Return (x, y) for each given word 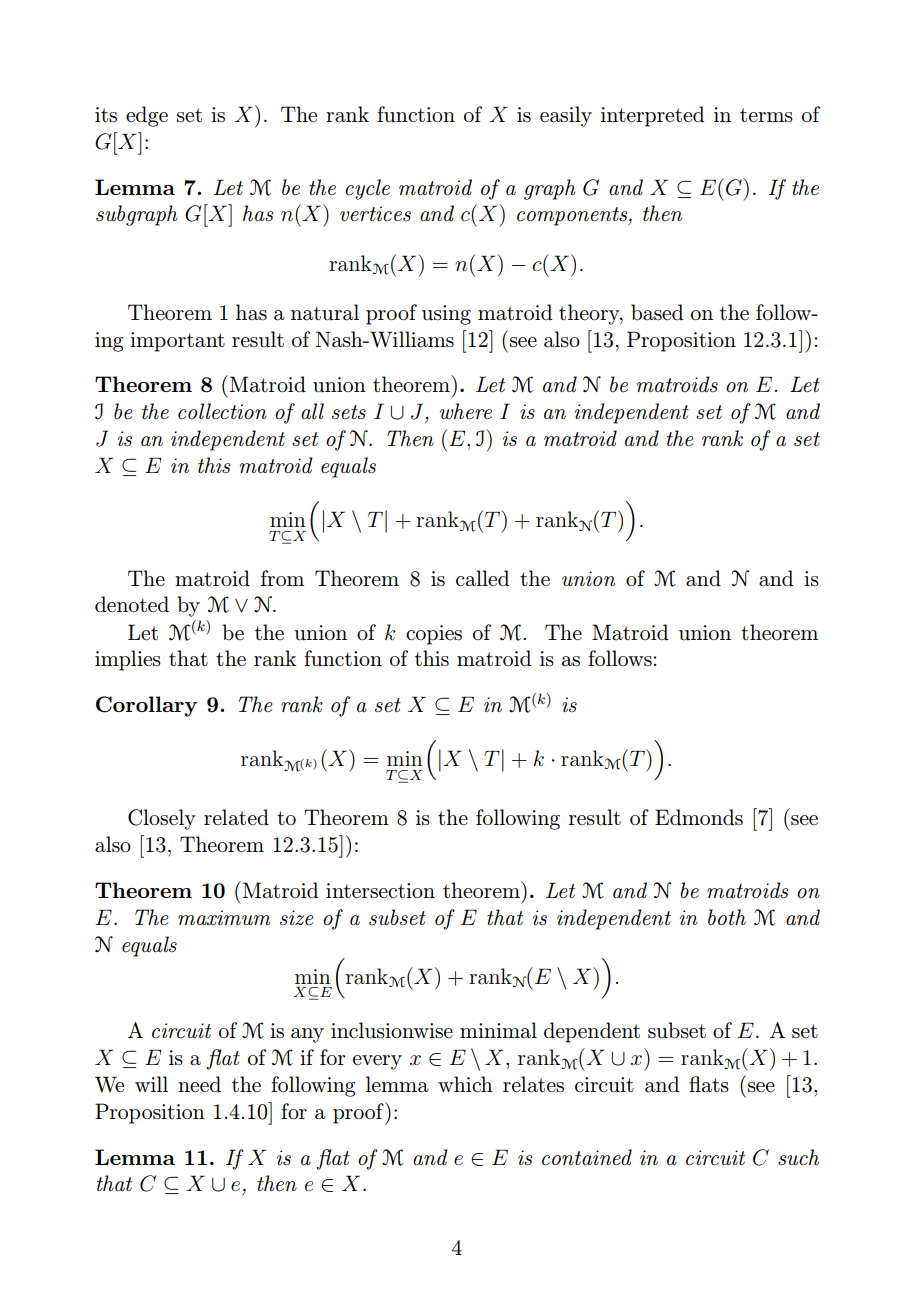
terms (766, 115)
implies (128, 660)
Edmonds (699, 817)
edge (147, 116)
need (199, 1084)
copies (434, 635)
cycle (367, 189)
